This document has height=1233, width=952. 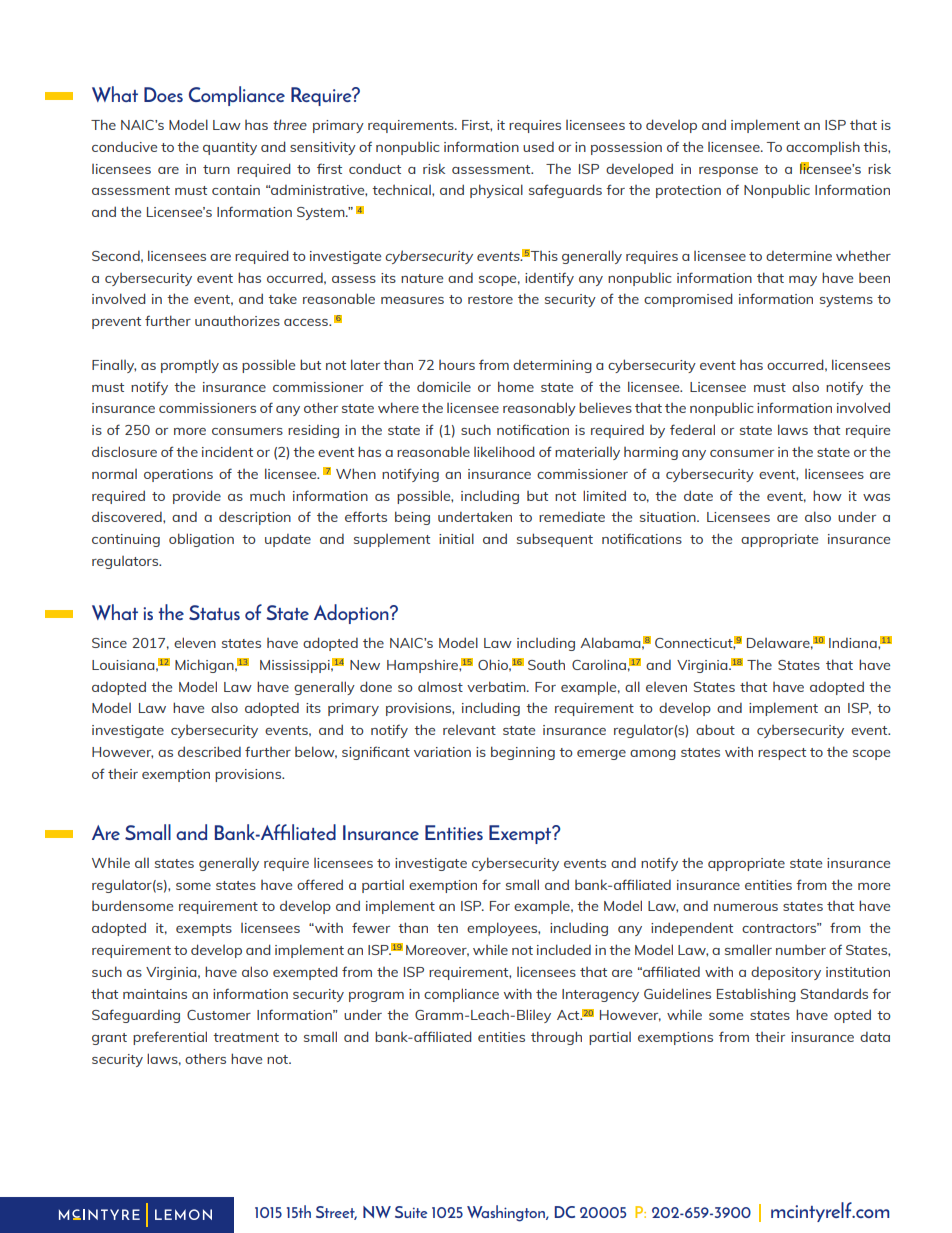 What do you see at coordinates (782, 754) in the document?
I see `respect` at bounding box center [782, 754].
